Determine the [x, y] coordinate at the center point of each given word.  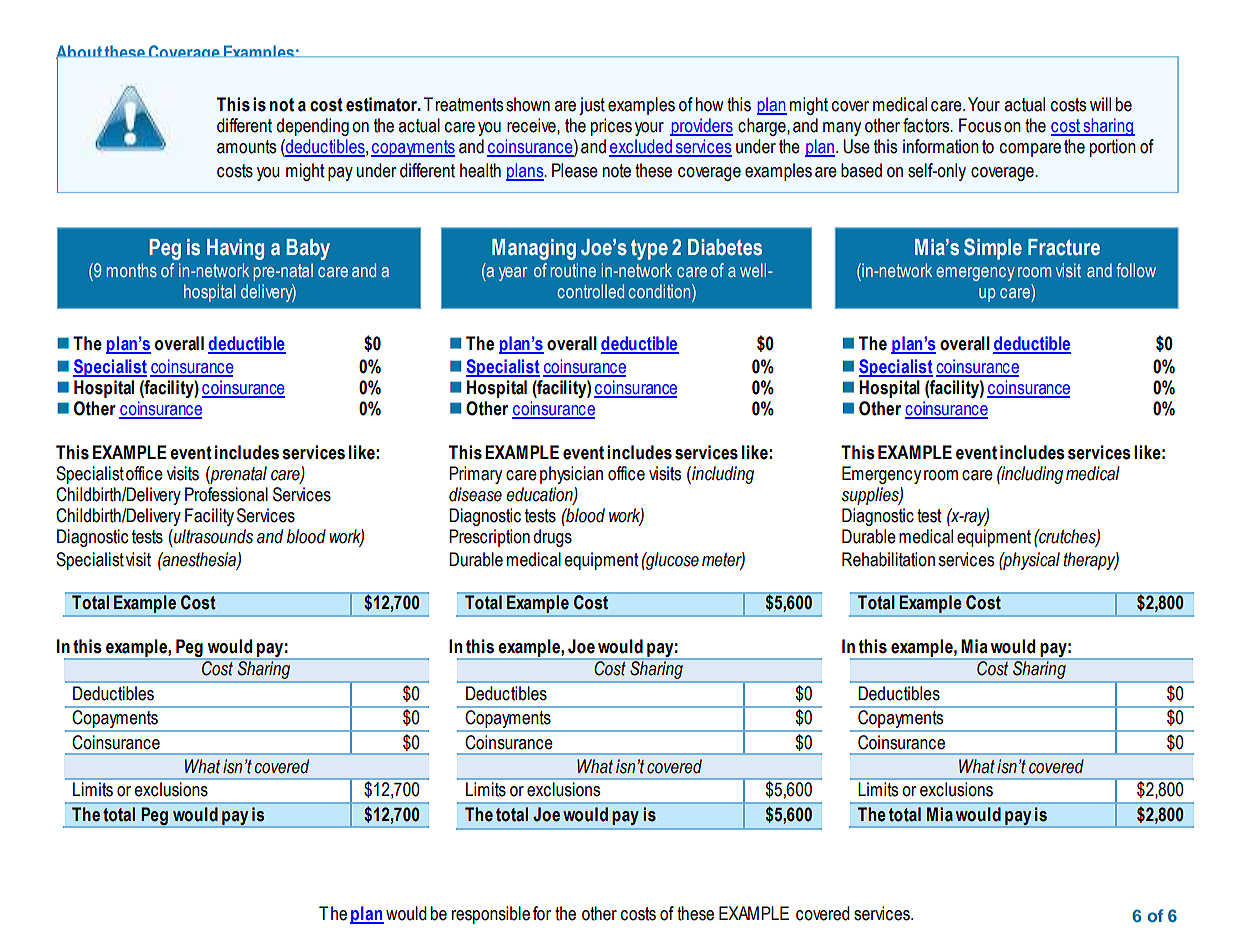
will [1100, 104]
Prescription [489, 538]
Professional [226, 494]
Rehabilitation [888, 559]
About [80, 53]
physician [571, 475]
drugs [552, 538]
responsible [491, 915]
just [592, 106]
